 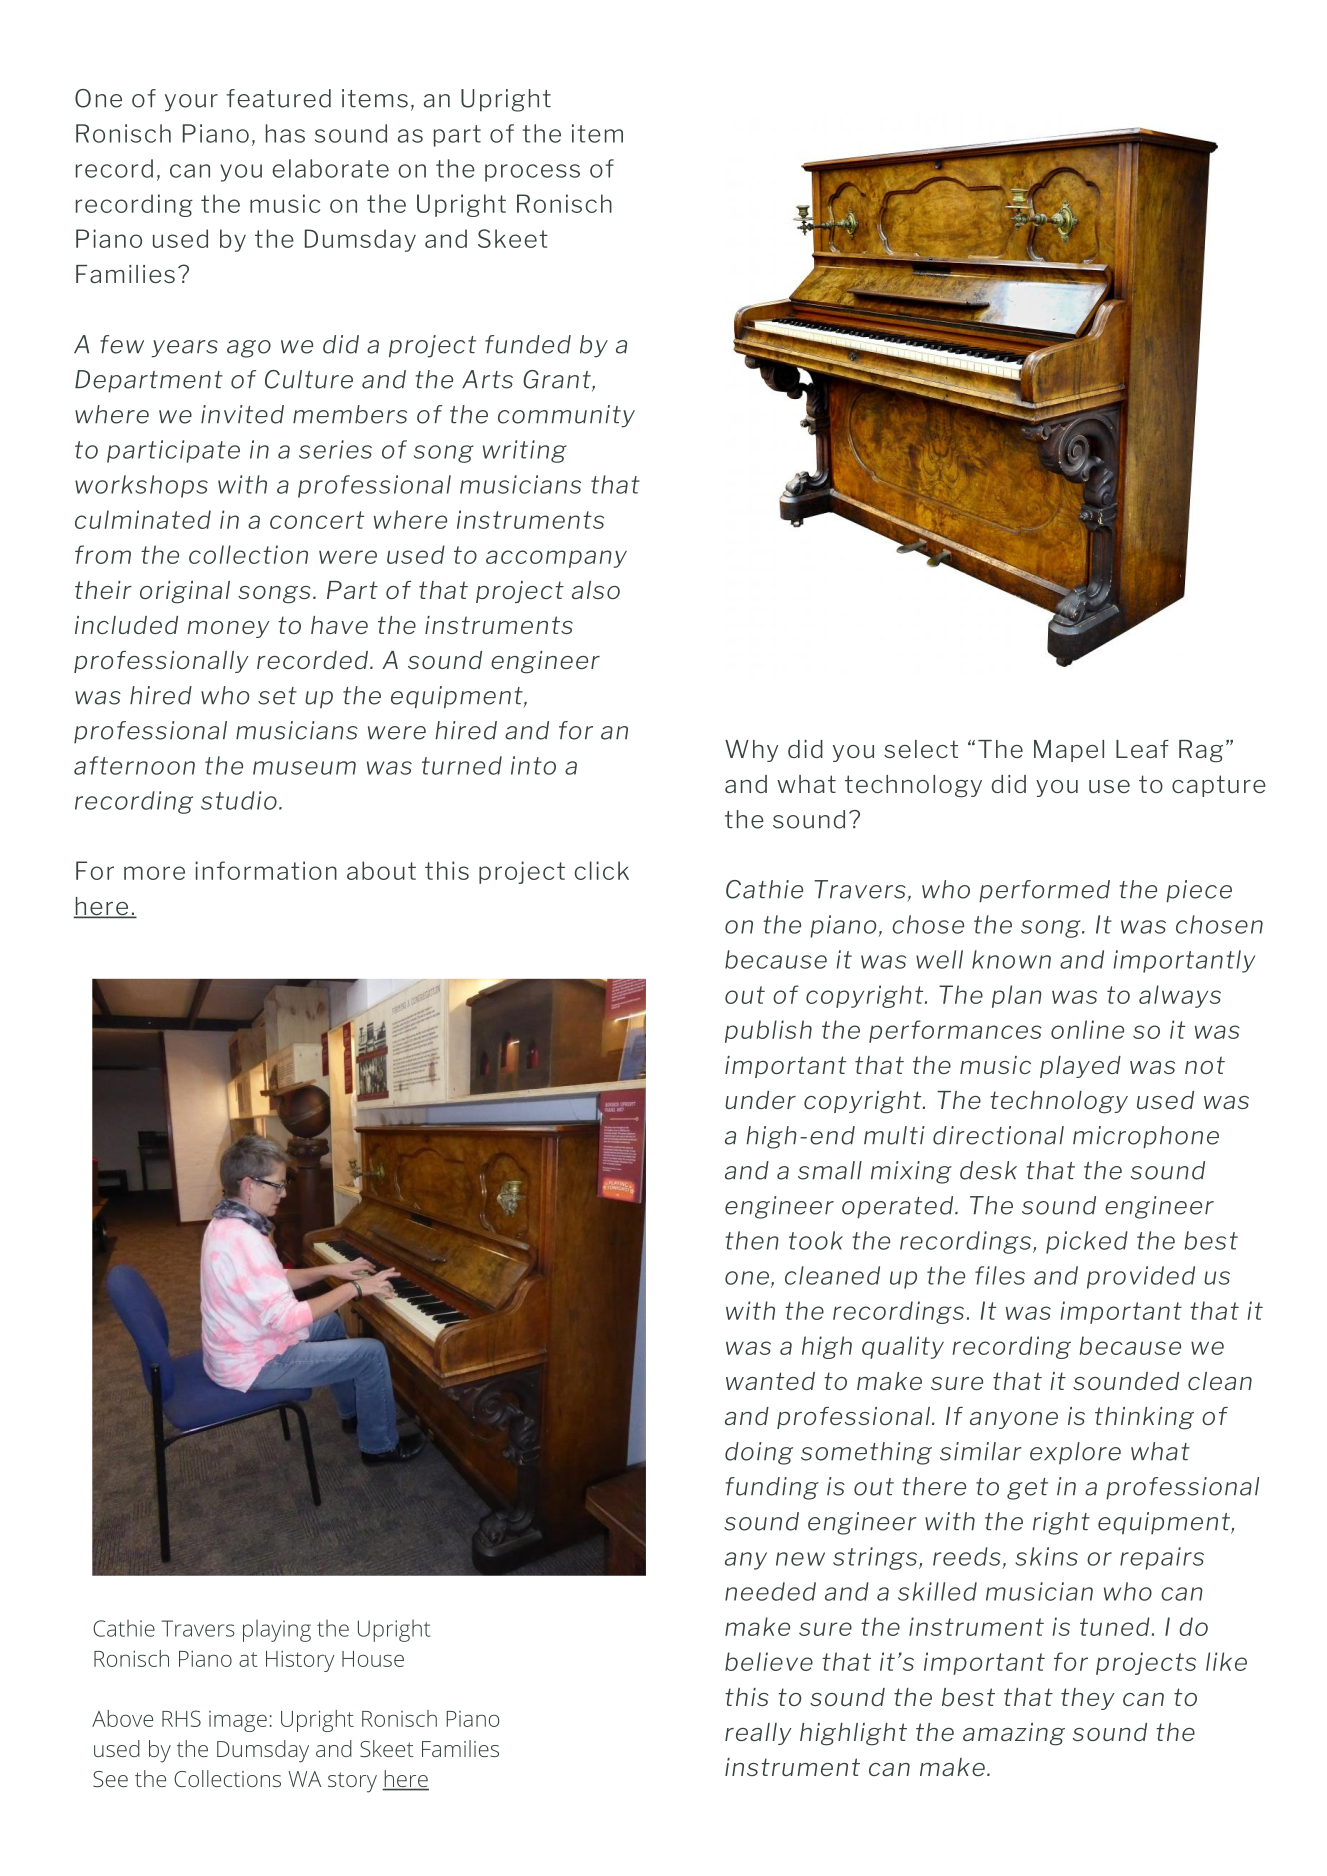 What do you see at coordinates (558, 380) in the page?
I see `Grant` at bounding box center [558, 380].
